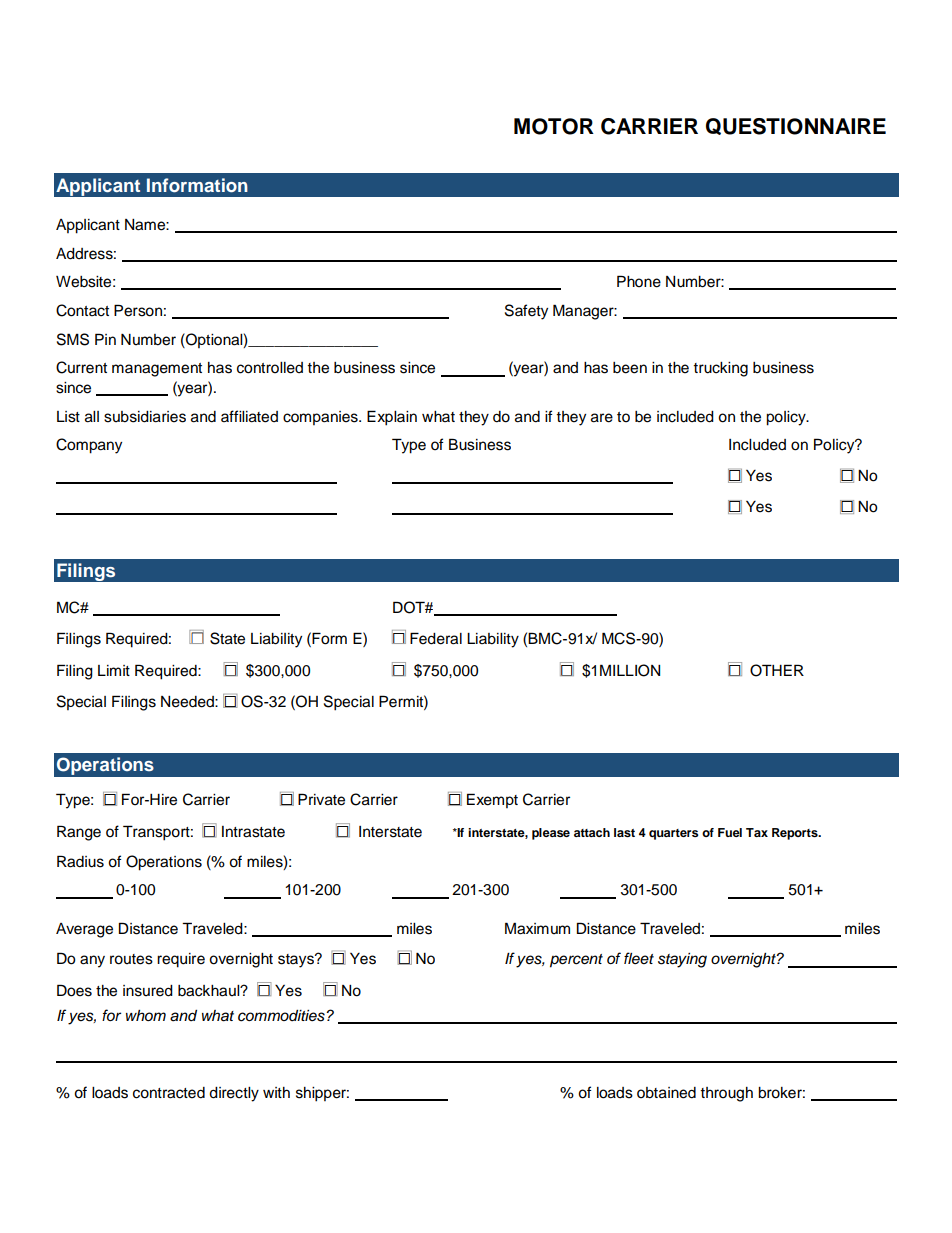 The image size is (952, 1233). Describe the element at coordinates (777, 670) in the screenshot. I see `OTHER` at that location.
